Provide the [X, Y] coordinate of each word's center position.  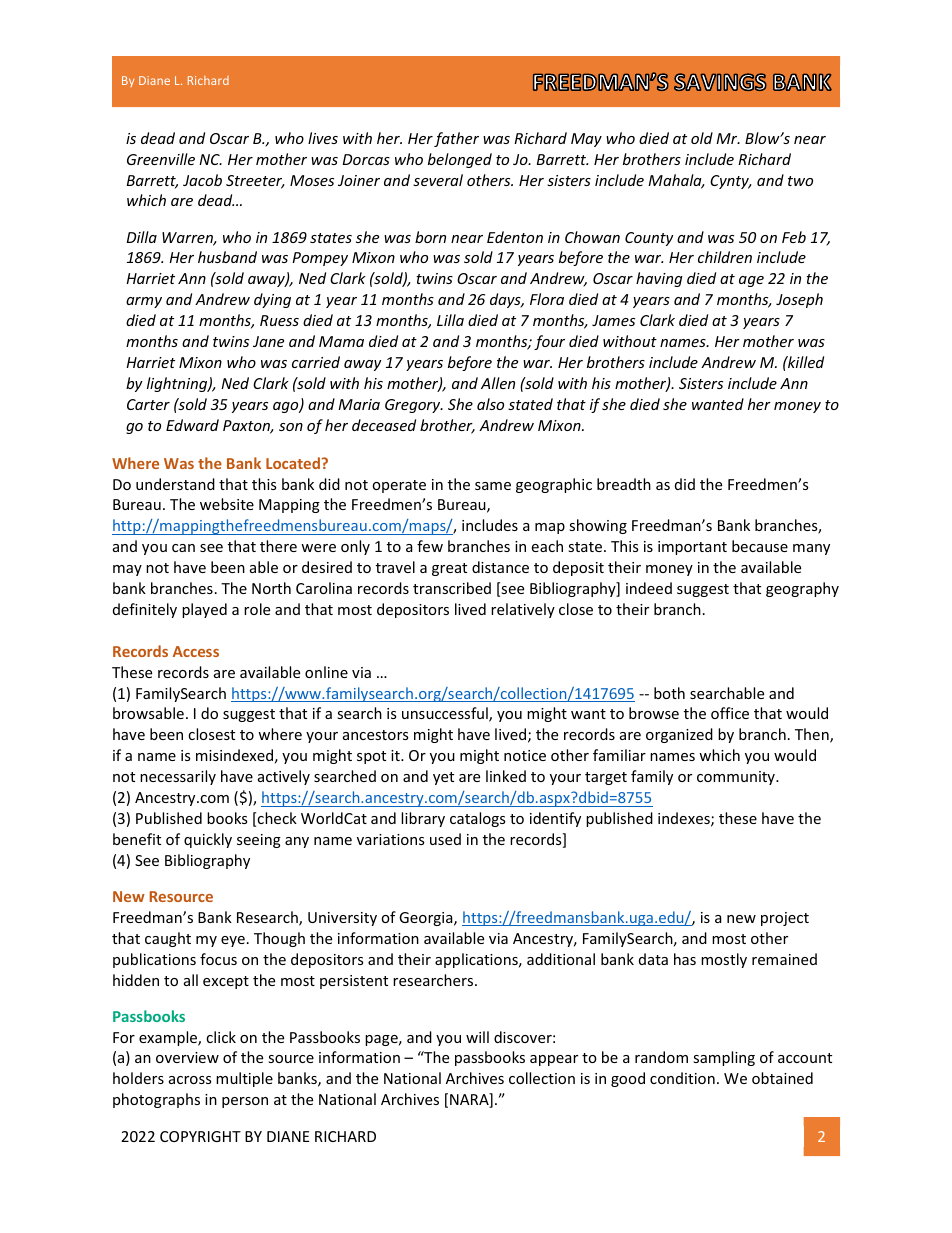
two [800, 181]
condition [682, 1078]
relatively [523, 610]
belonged [460, 160]
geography [802, 589]
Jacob [202, 180]
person [245, 1102]
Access [196, 651]
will [477, 1037]
